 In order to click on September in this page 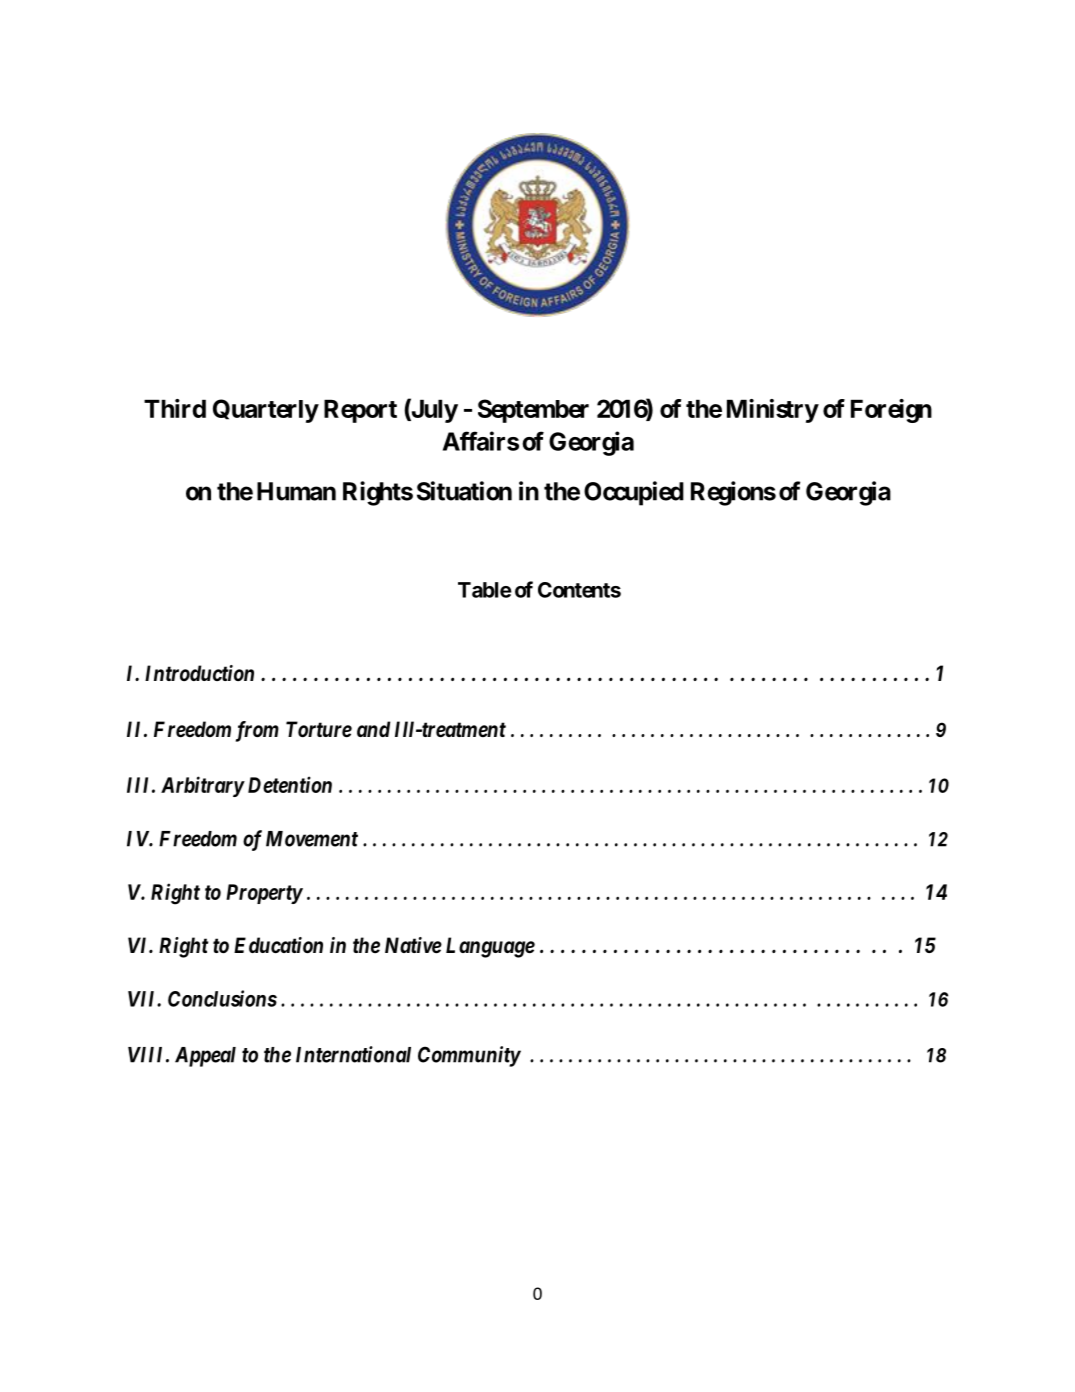, I will do `click(533, 411)`.
